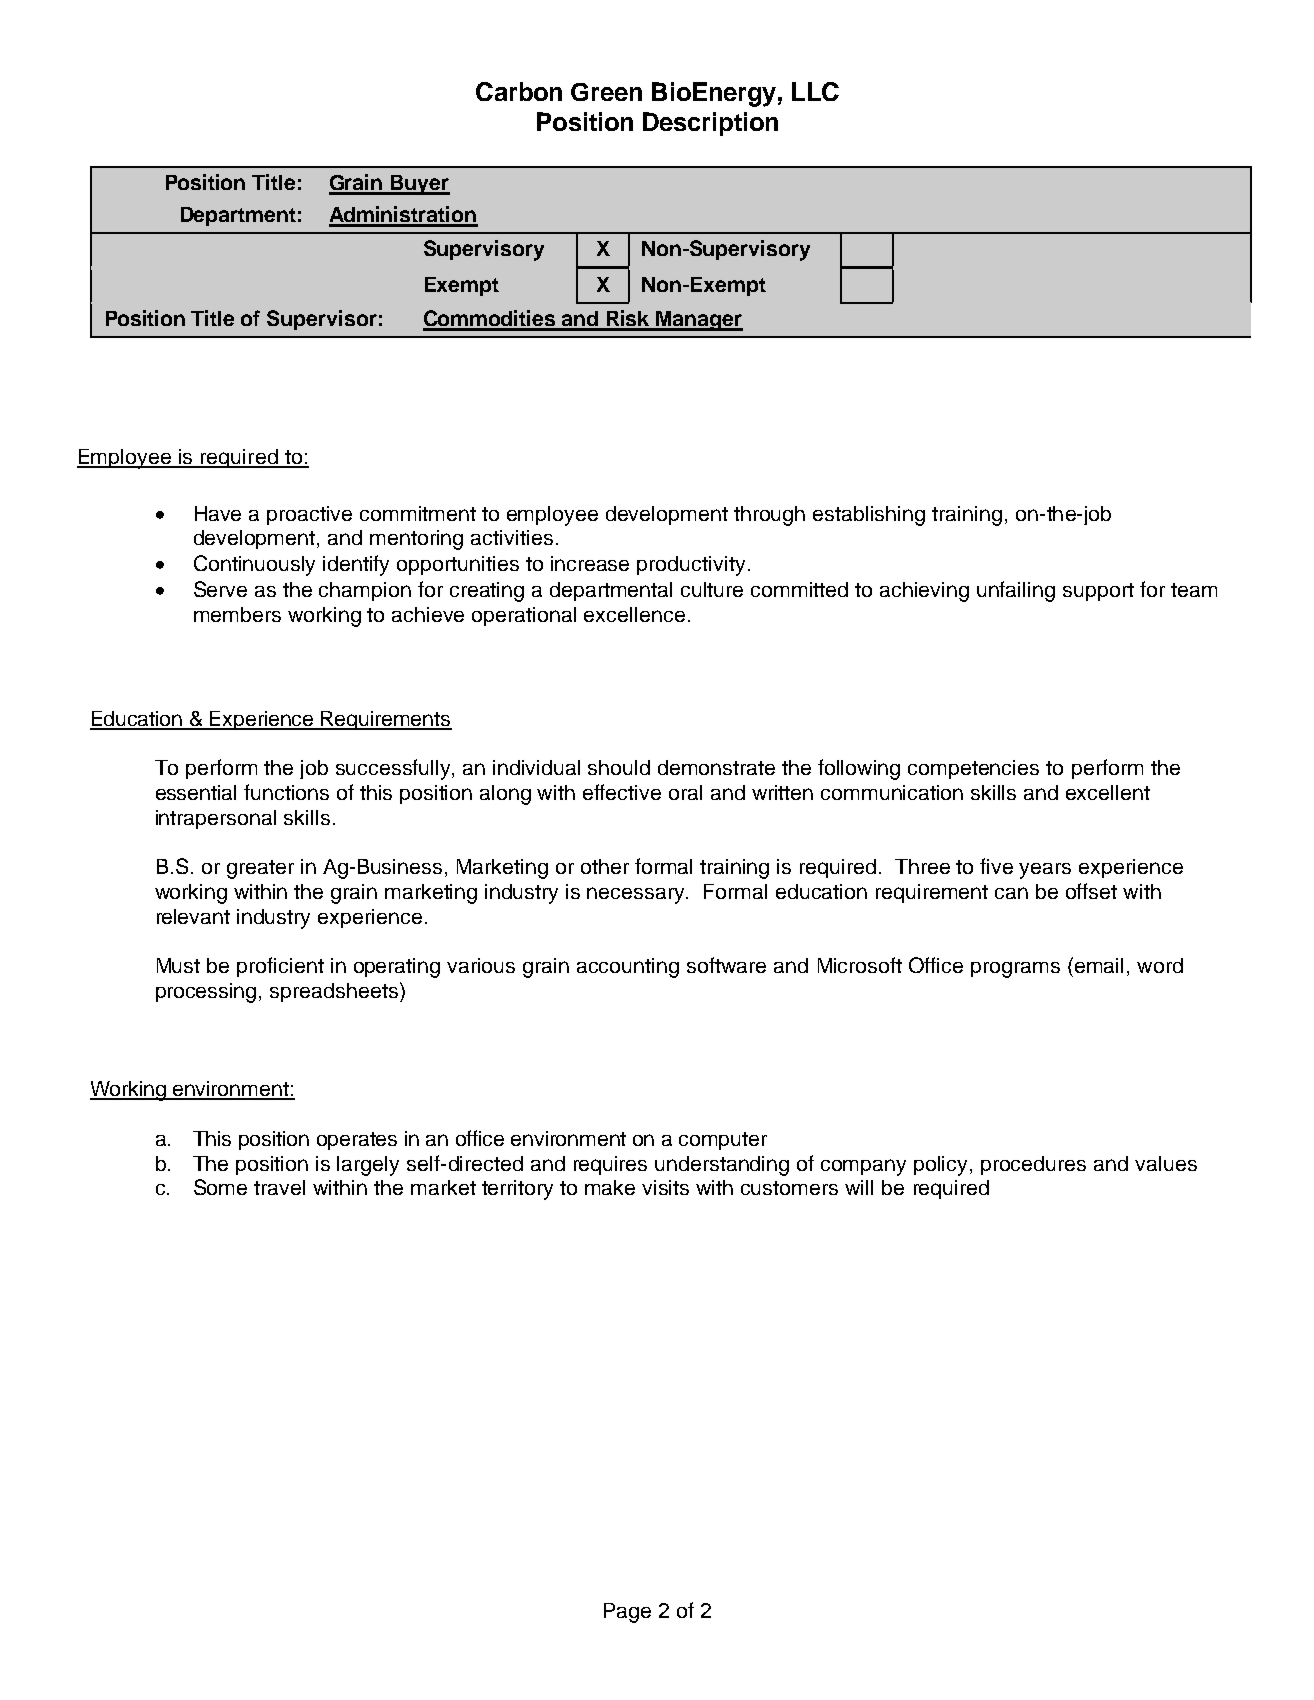 This document has height=1700, width=1314. Describe the element at coordinates (237, 614) in the document. I see `members` at that location.
